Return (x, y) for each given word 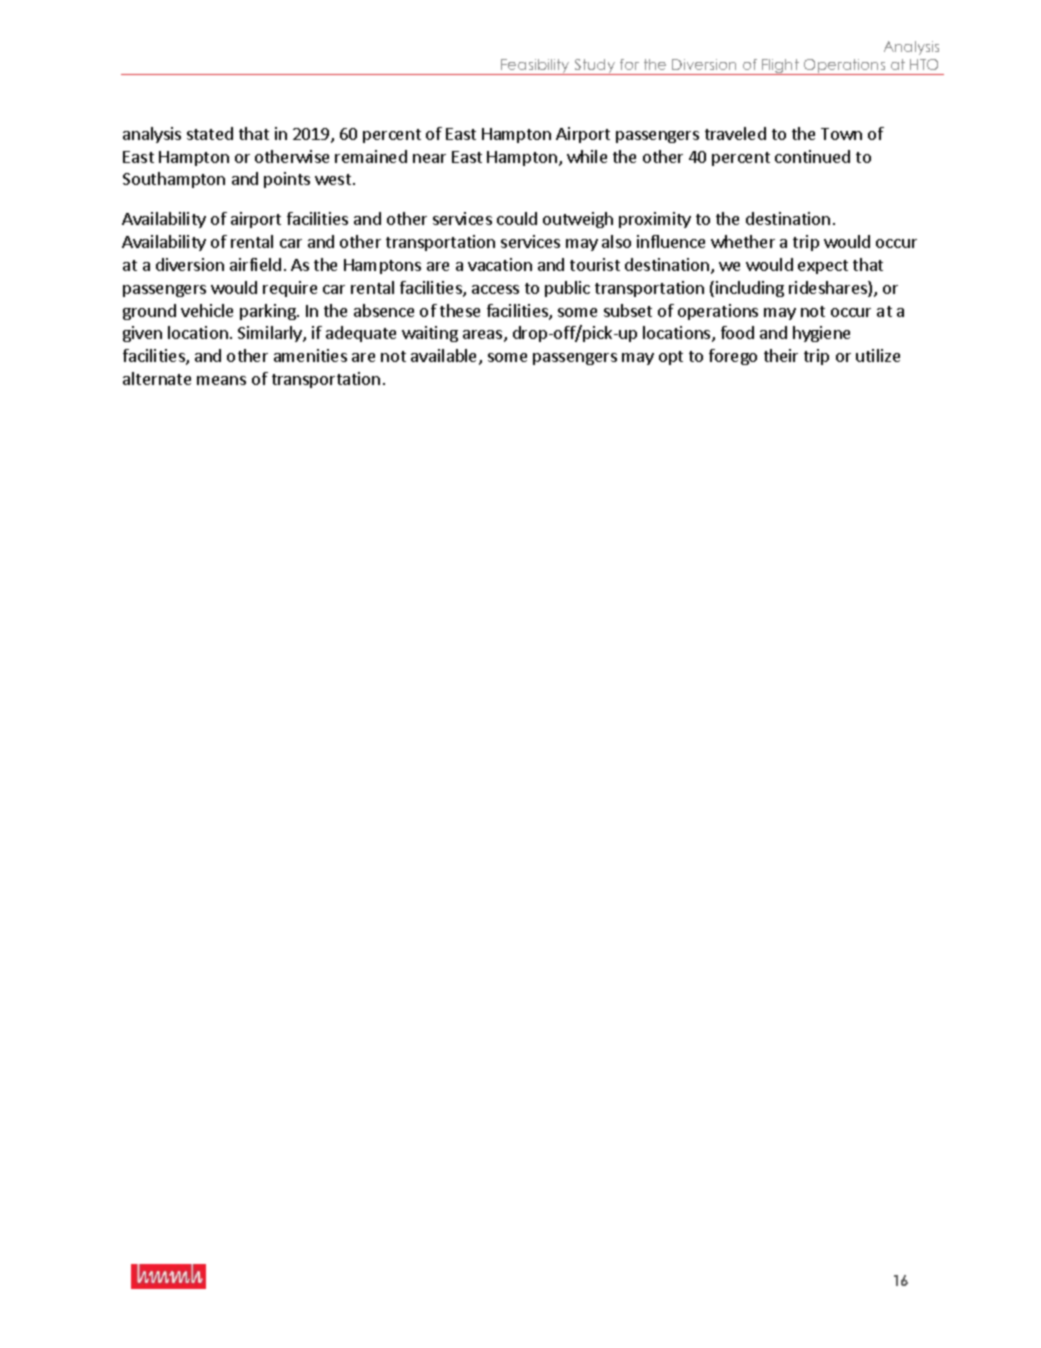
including (750, 289)
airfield (255, 264)
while (587, 156)
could (517, 218)
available (445, 357)
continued (812, 156)
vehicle (207, 310)
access (495, 289)
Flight (781, 67)
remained (371, 156)
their (781, 355)
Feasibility (535, 67)
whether (743, 241)
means (221, 380)
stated (210, 133)
